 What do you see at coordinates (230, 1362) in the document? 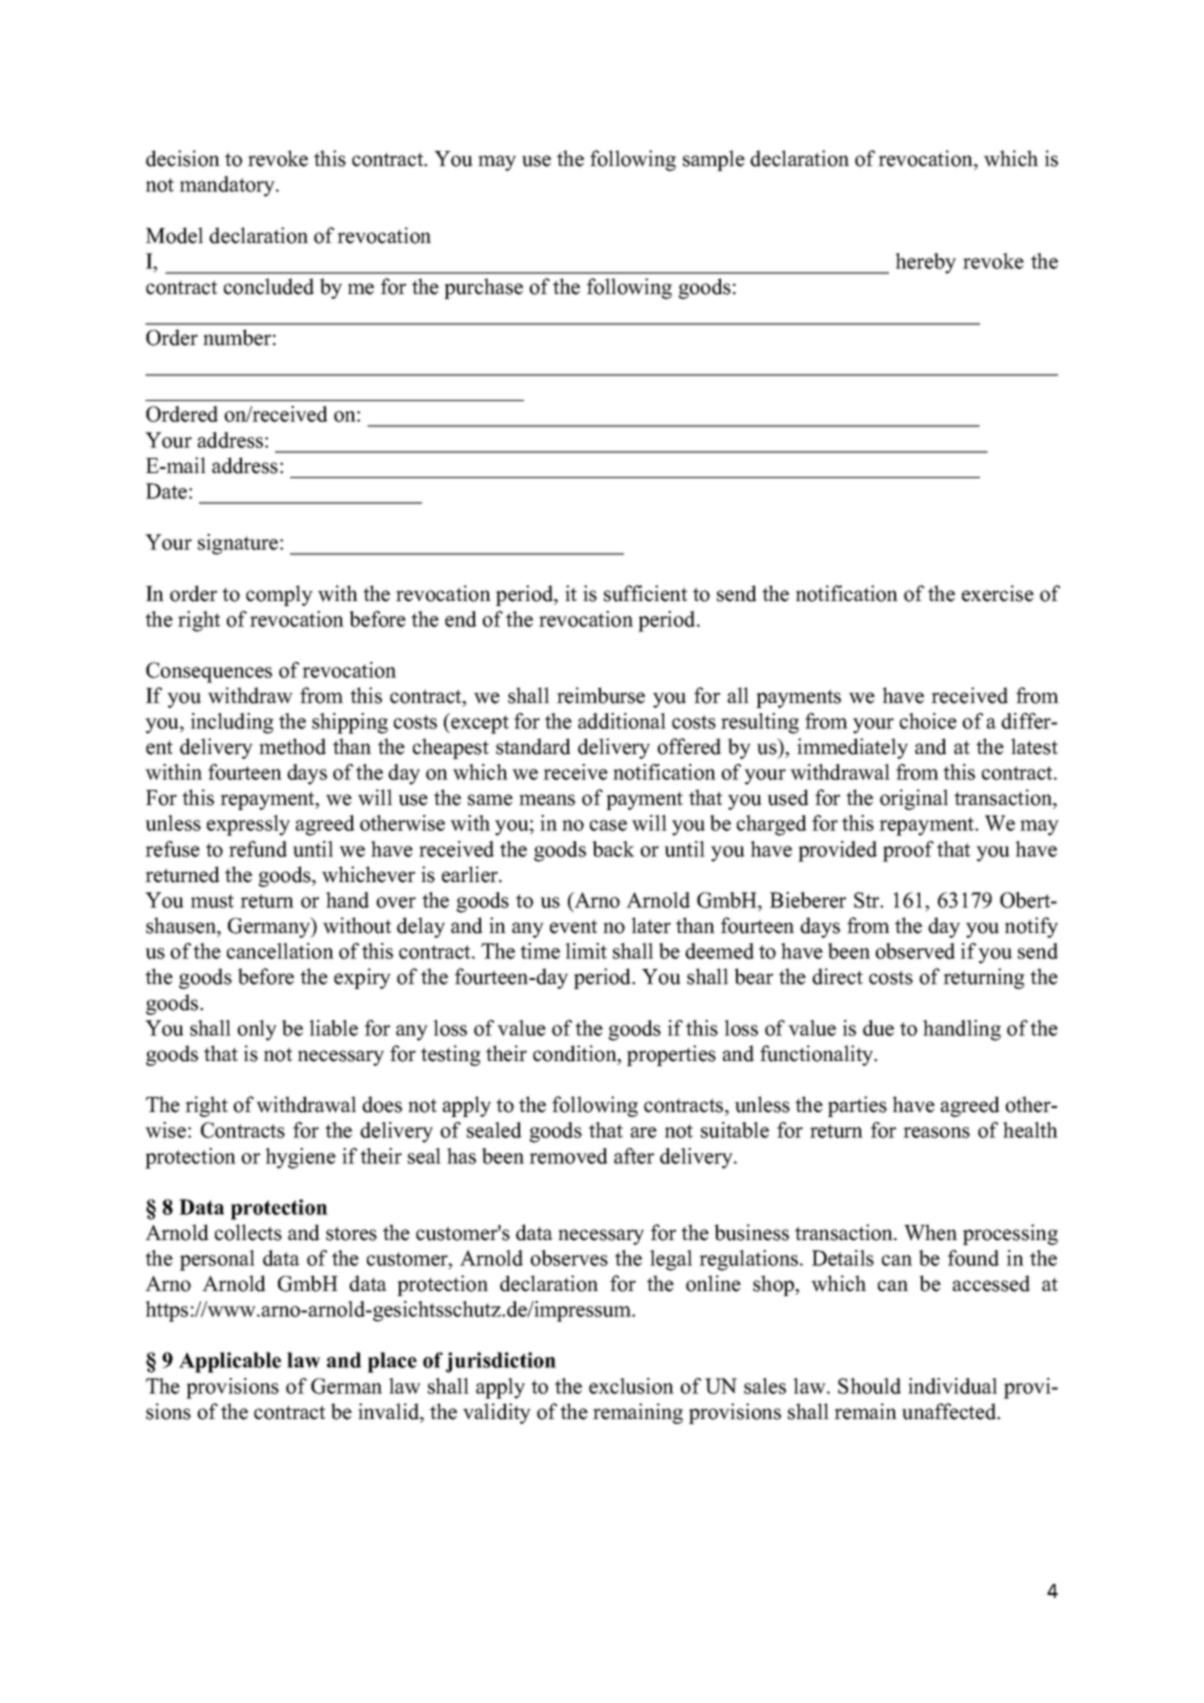
I see `Applicable` at bounding box center [230, 1362].
